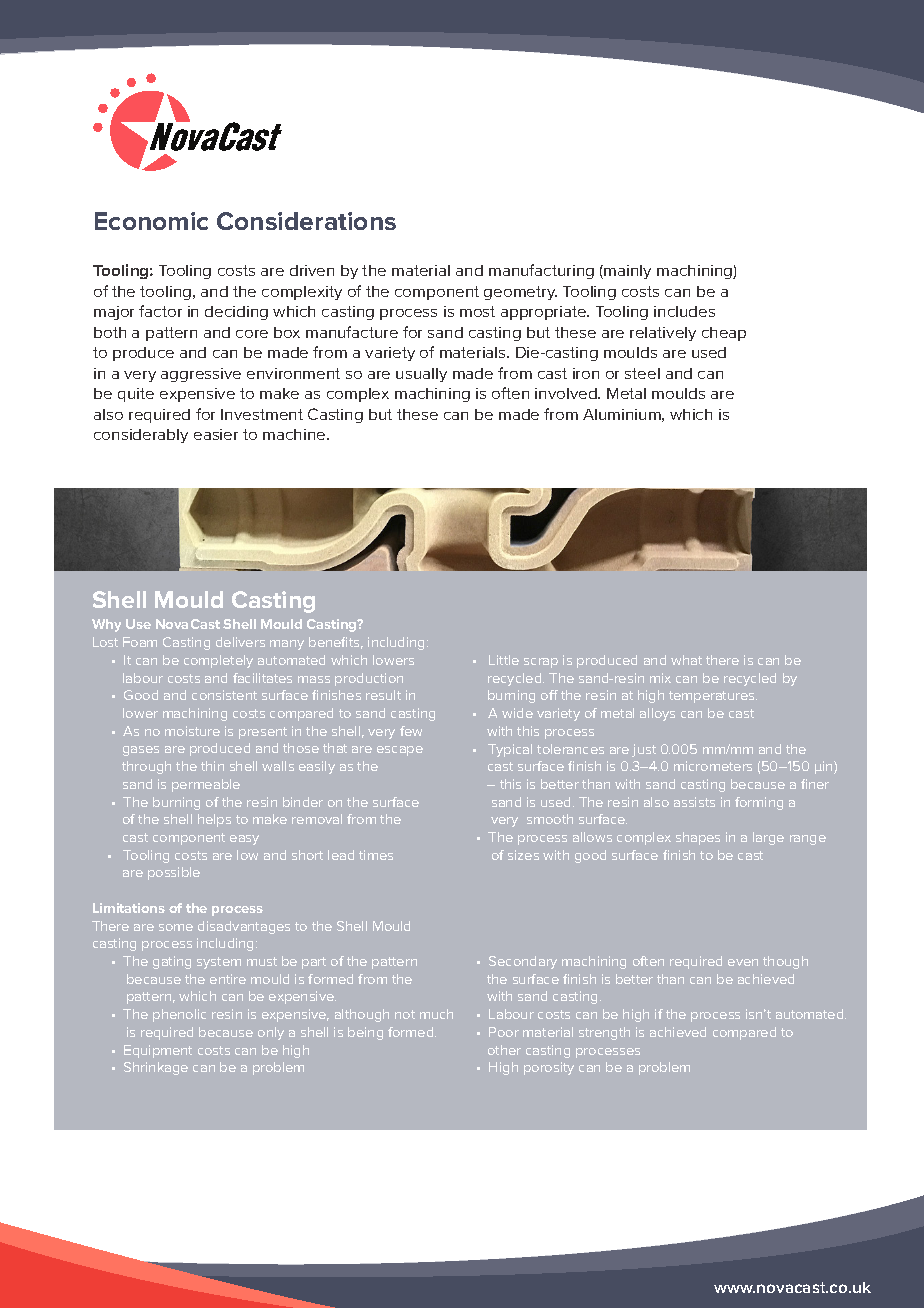 This document has height=1308, width=924. What do you see at coordinates (158, 1051) in the document?
I see `Equipment` at bounding box center [158, 1051].
